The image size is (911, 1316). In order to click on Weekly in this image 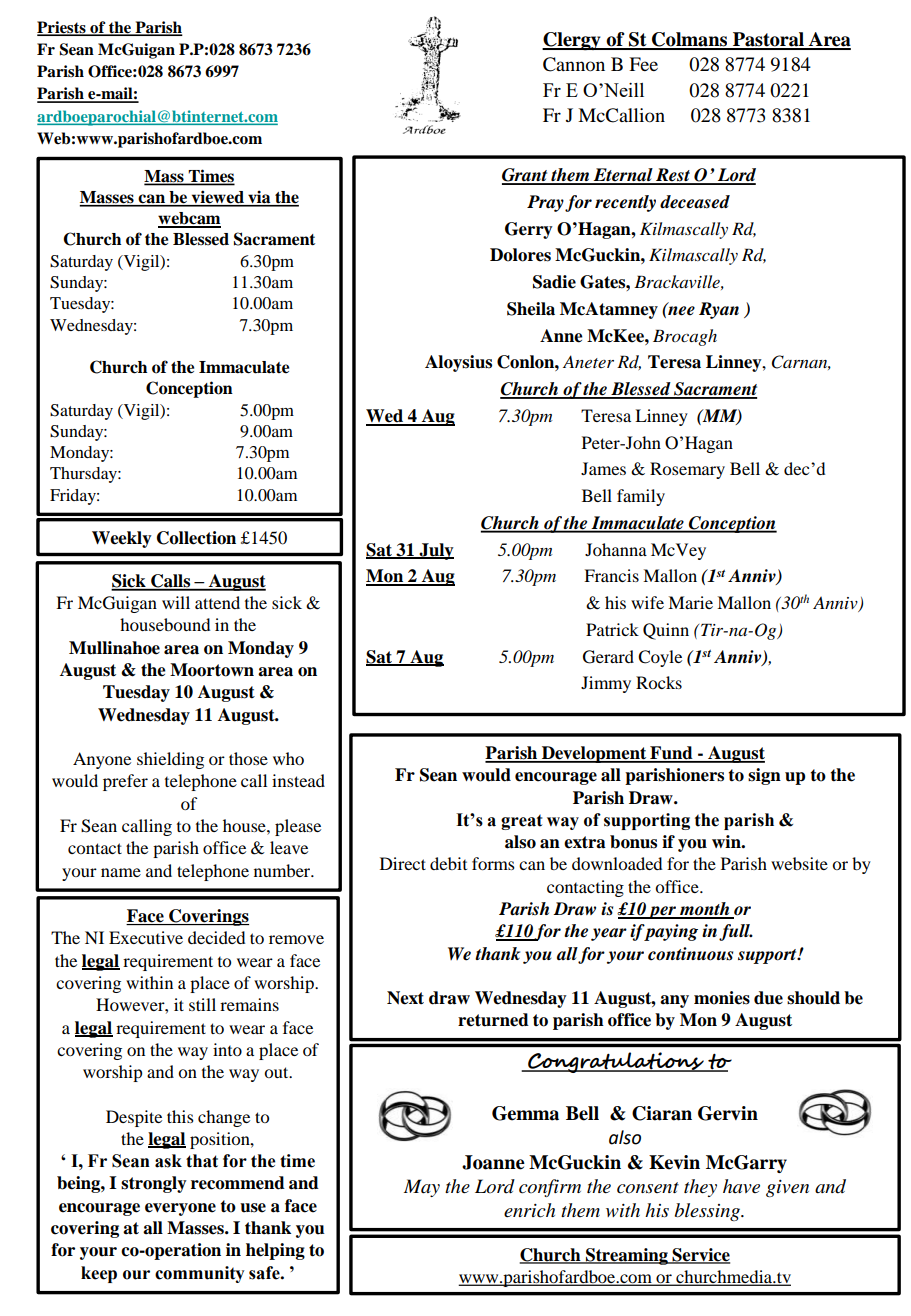, I will do `click(122, 539)`.
